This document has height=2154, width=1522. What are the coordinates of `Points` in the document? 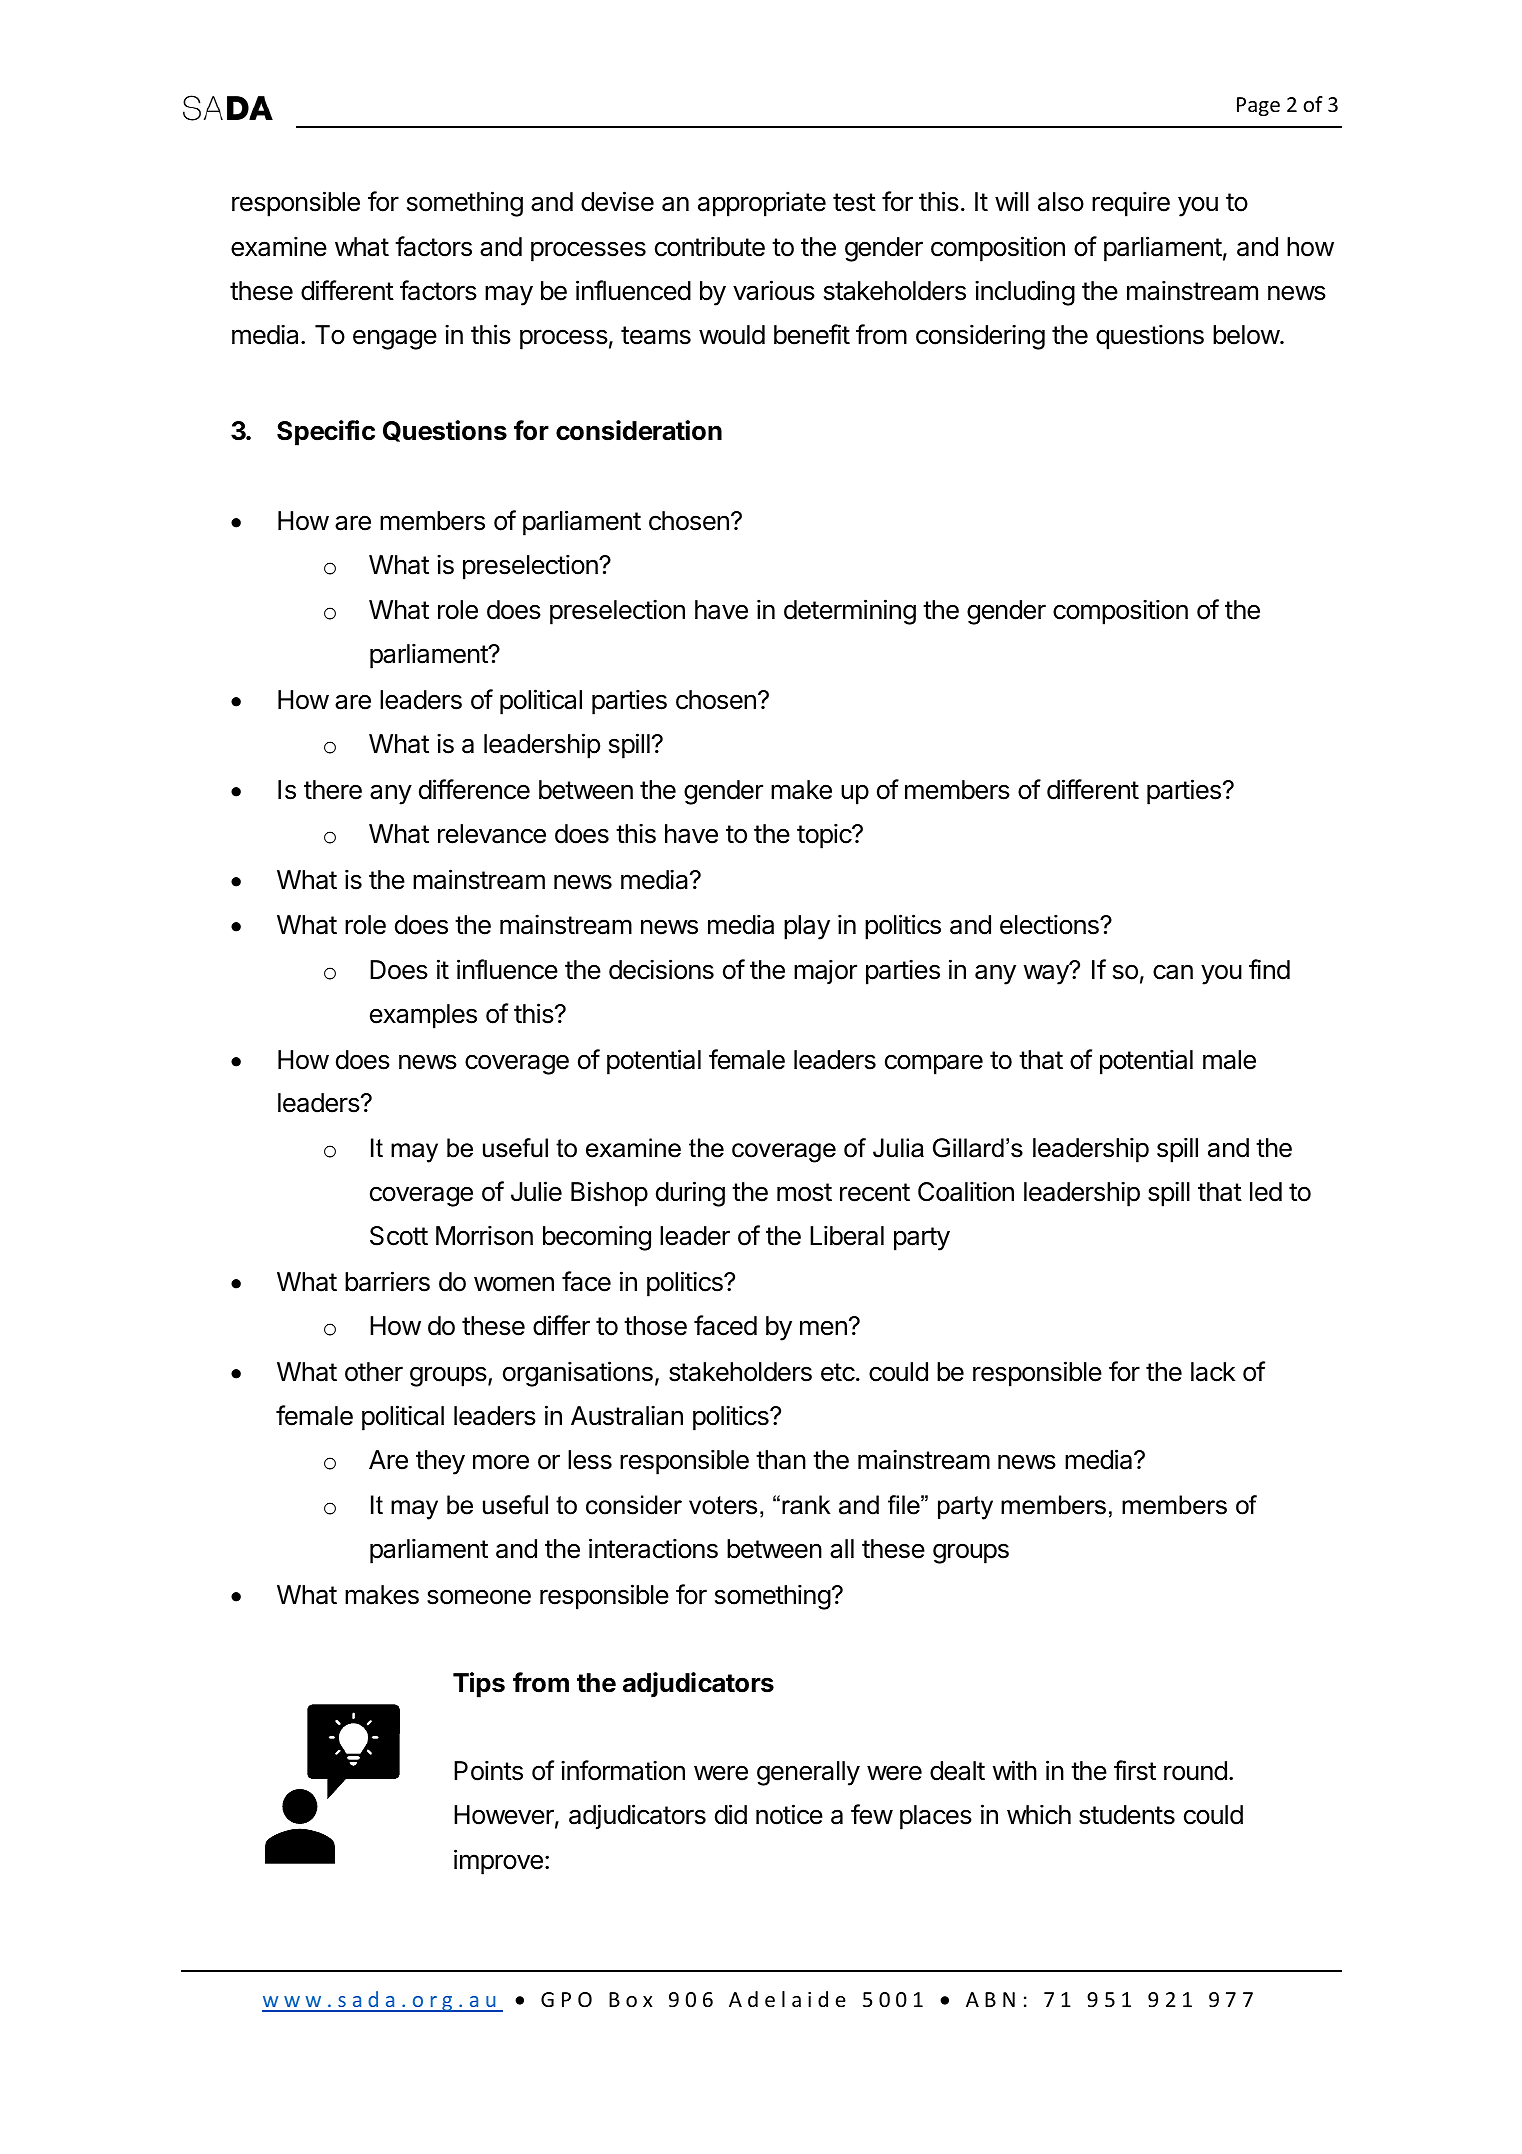 It's located at (488, 1770).
